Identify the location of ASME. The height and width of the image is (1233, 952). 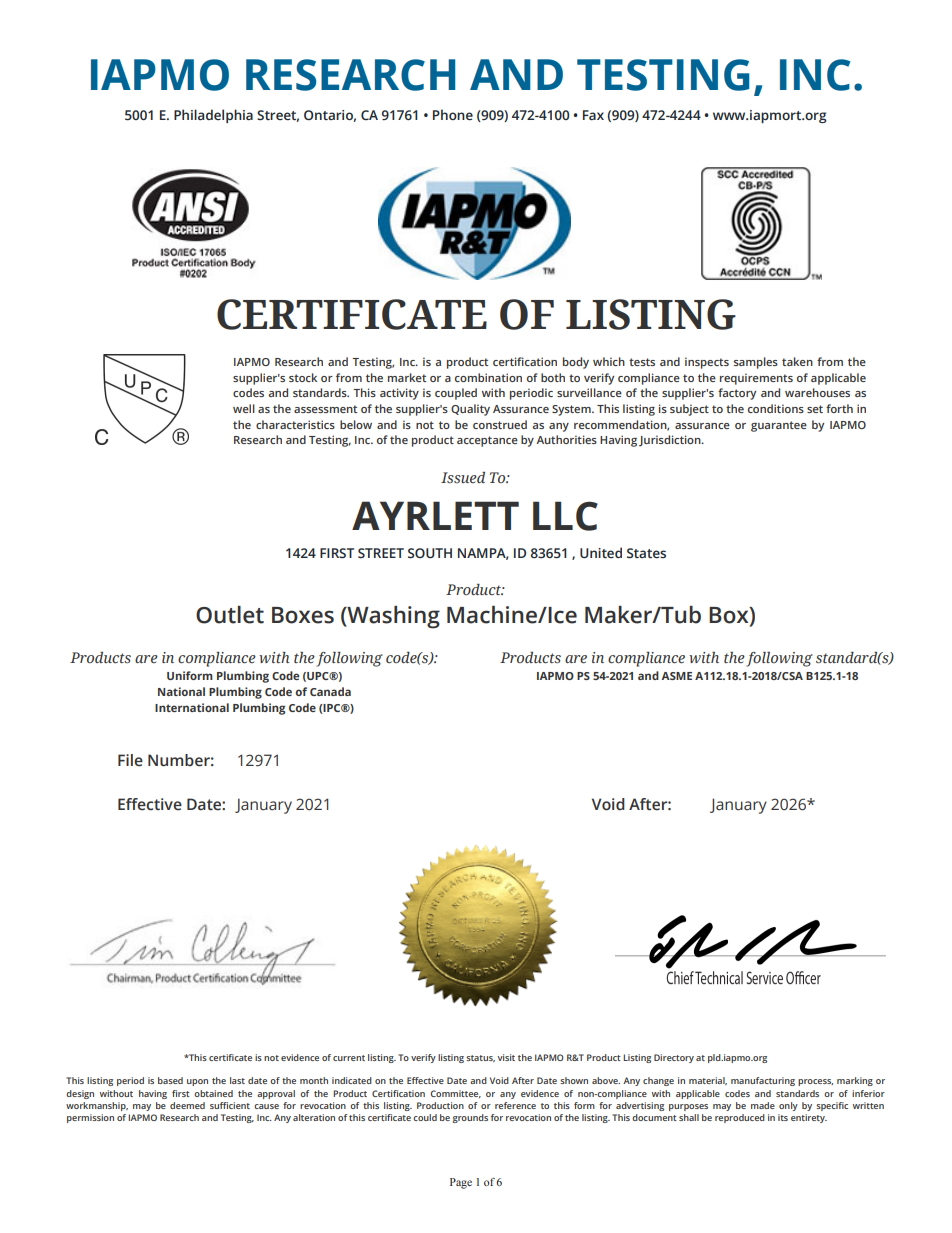
(676, 676).
